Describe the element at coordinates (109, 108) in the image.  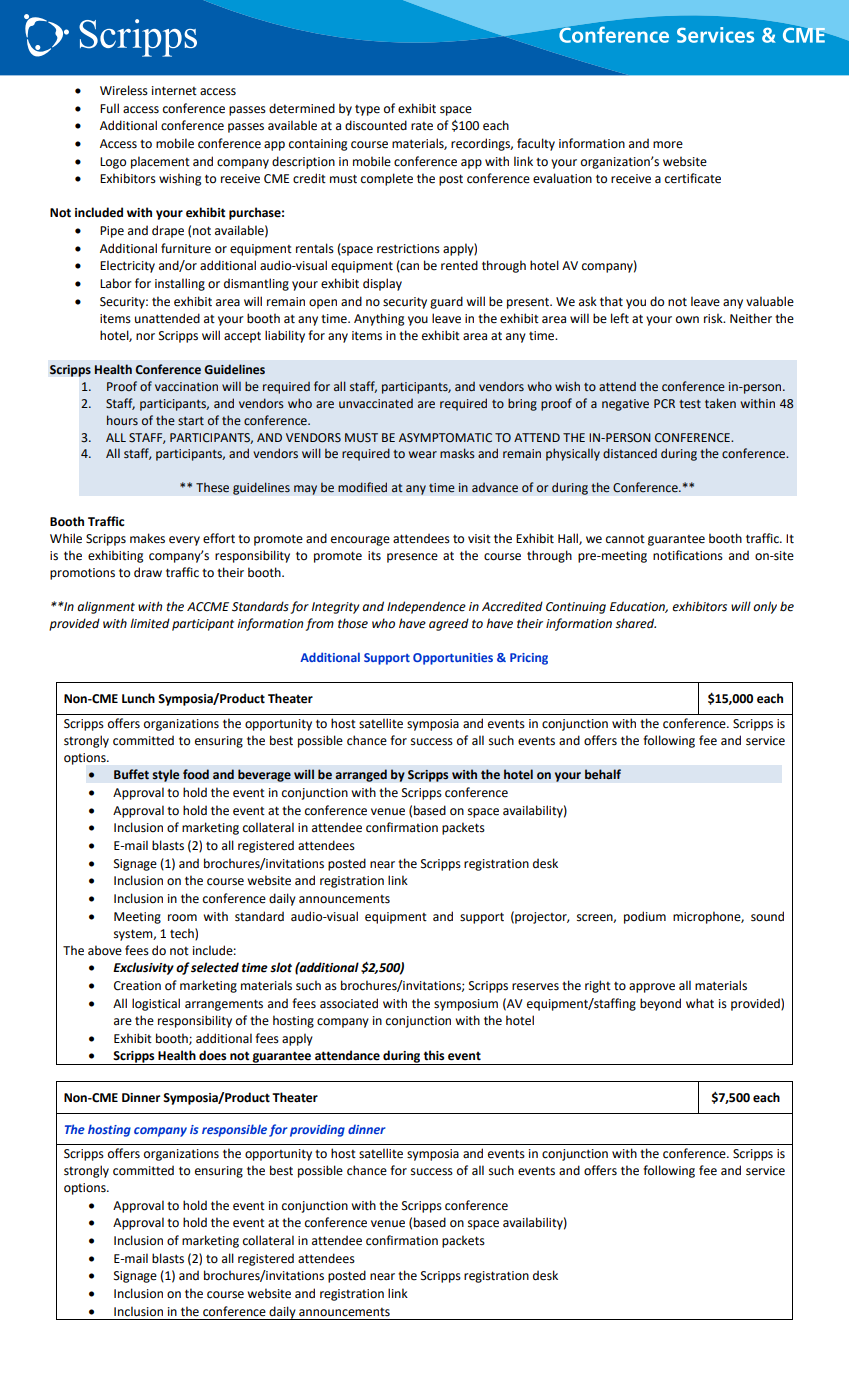
I see `Full` at that location.
